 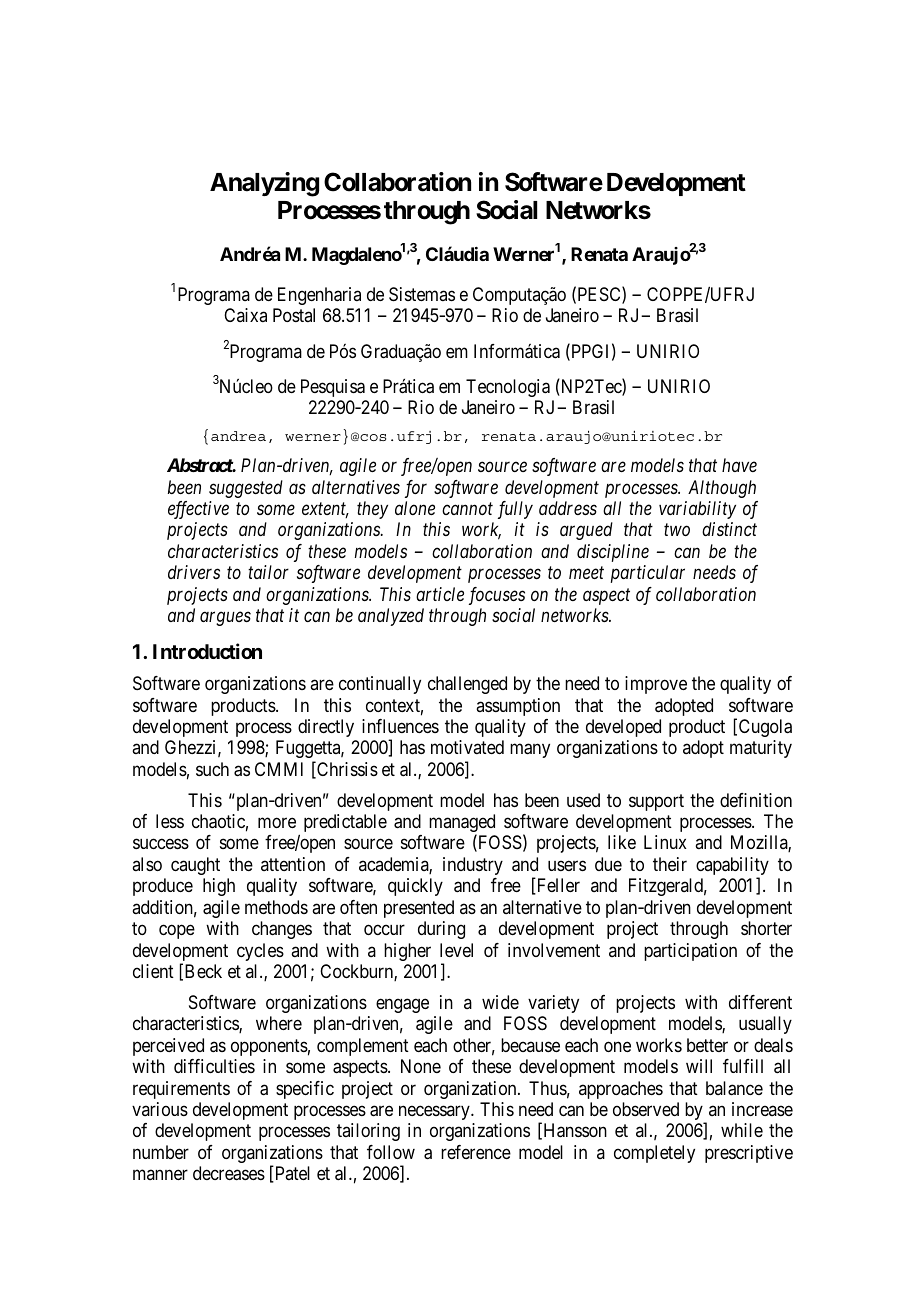 What do you see at coordinates (648, 574) in the document?
I see `particular` at bounding box center [648, 574].
